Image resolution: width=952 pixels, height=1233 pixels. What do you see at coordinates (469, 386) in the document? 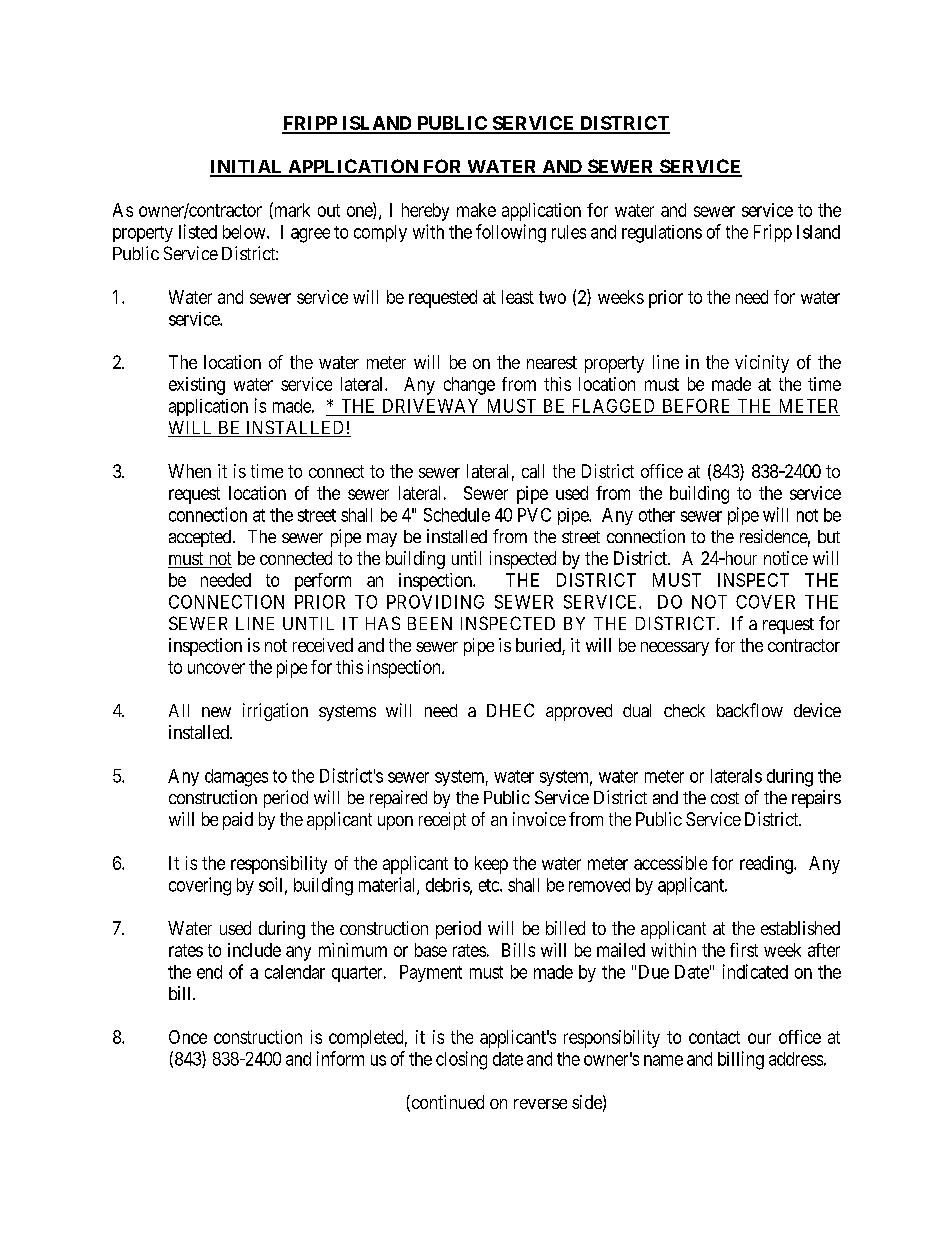
I see `change` at bounding box center [469, 386].
